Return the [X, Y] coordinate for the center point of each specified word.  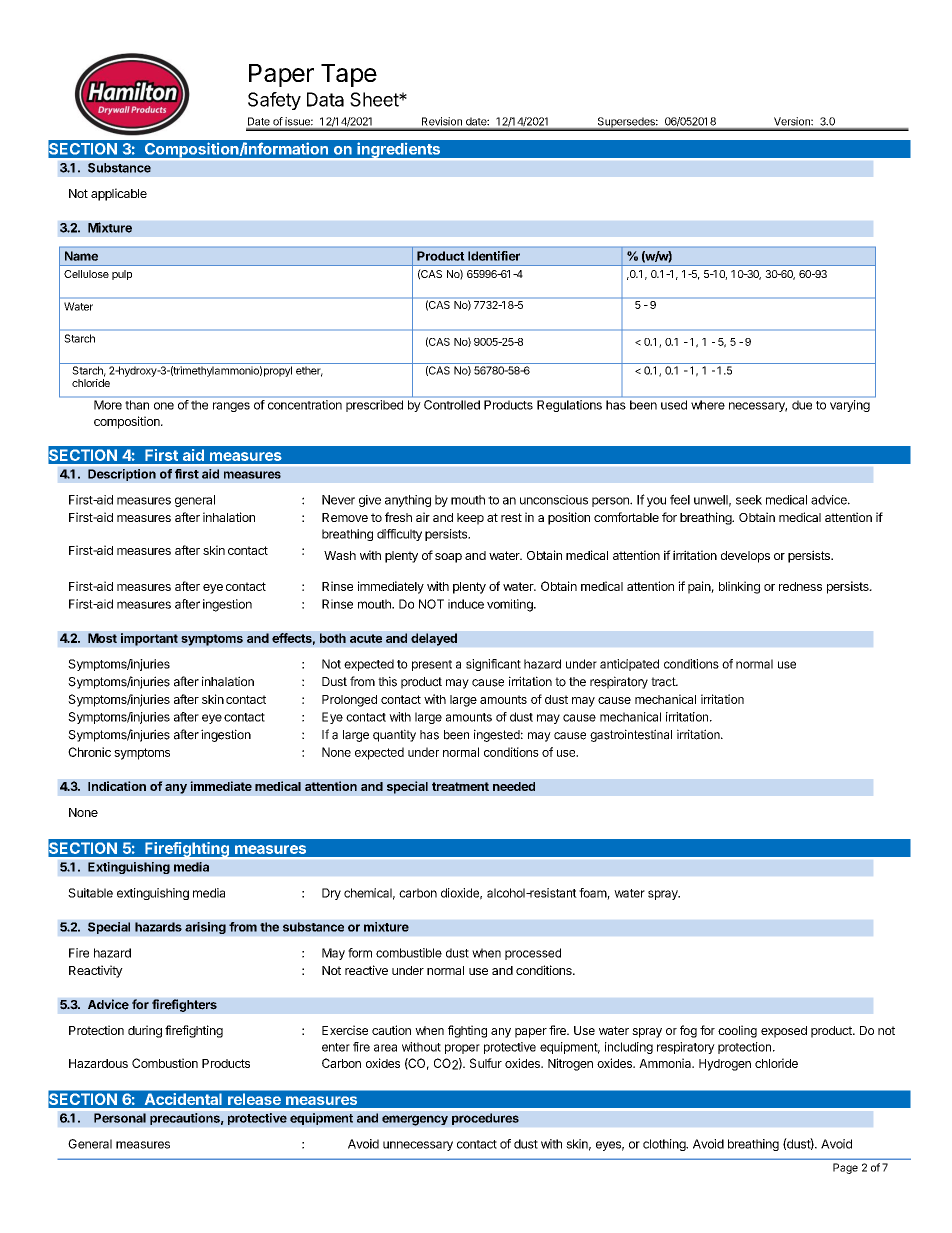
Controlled [452, 405]
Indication [117, 786]
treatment [460, 786]
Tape [349, 75]
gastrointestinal [631, 735]
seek [749, 500]
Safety [274, 101]
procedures [485, 1119]
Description [122, 475]
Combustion [165, 1063]
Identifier [494, 256]
